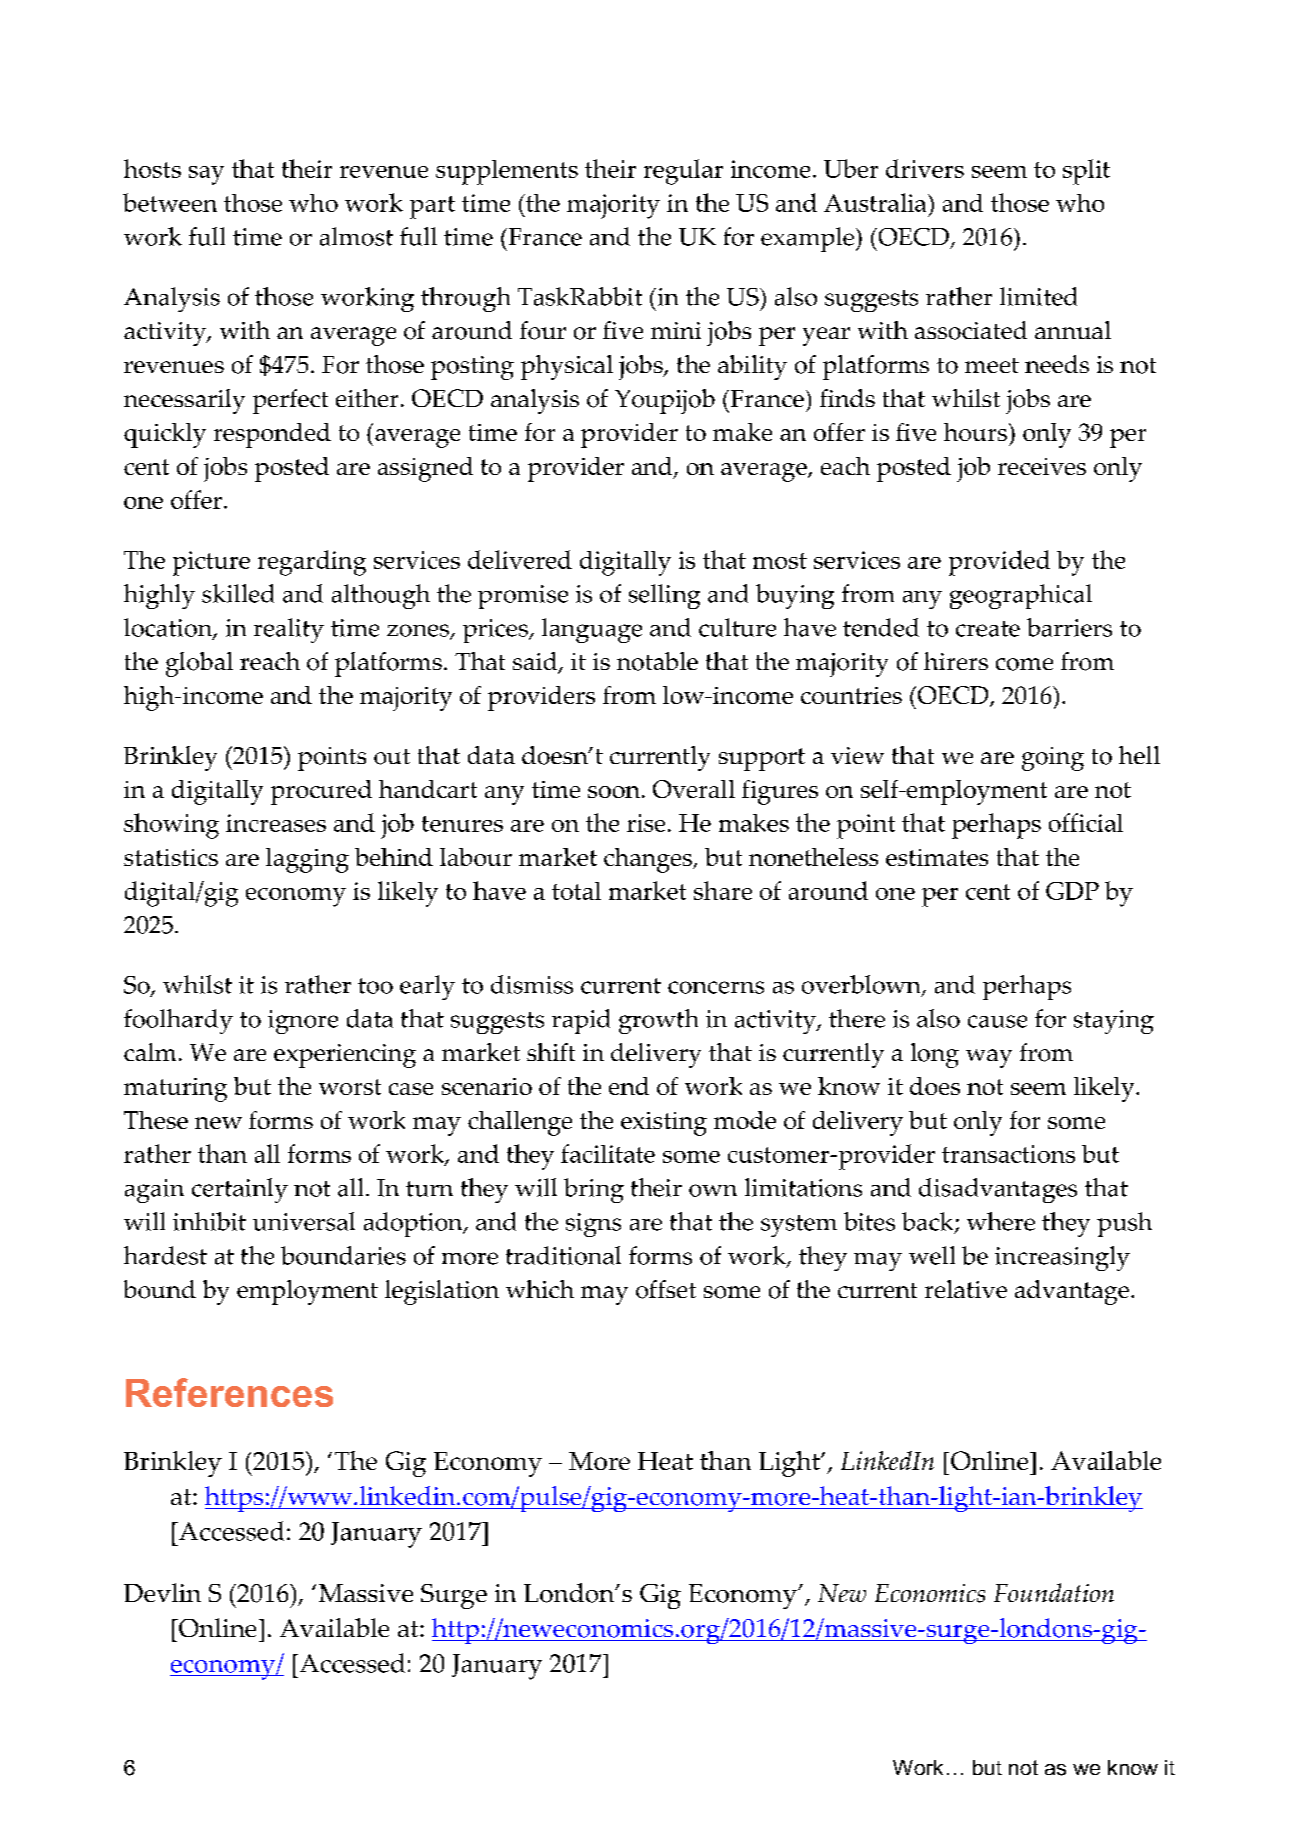 The height and width of the screenshot is (1837, 1299). I want to click on regarding, so click(312, 563).
